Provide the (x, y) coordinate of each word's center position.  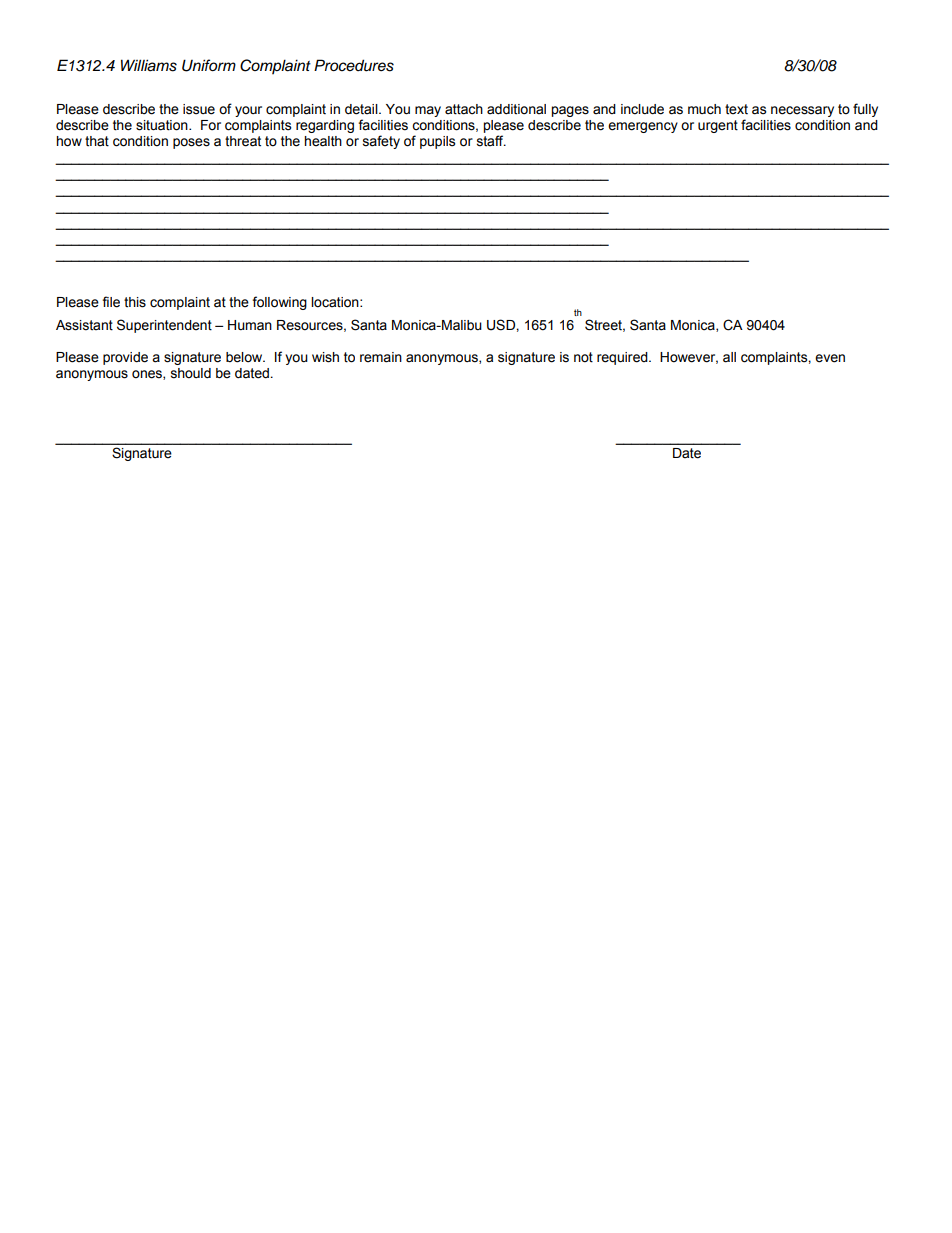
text (736, 109)
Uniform (209, 65)
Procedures (354, 65)
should (191, 373)
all (729, 357)
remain (381, 357)
